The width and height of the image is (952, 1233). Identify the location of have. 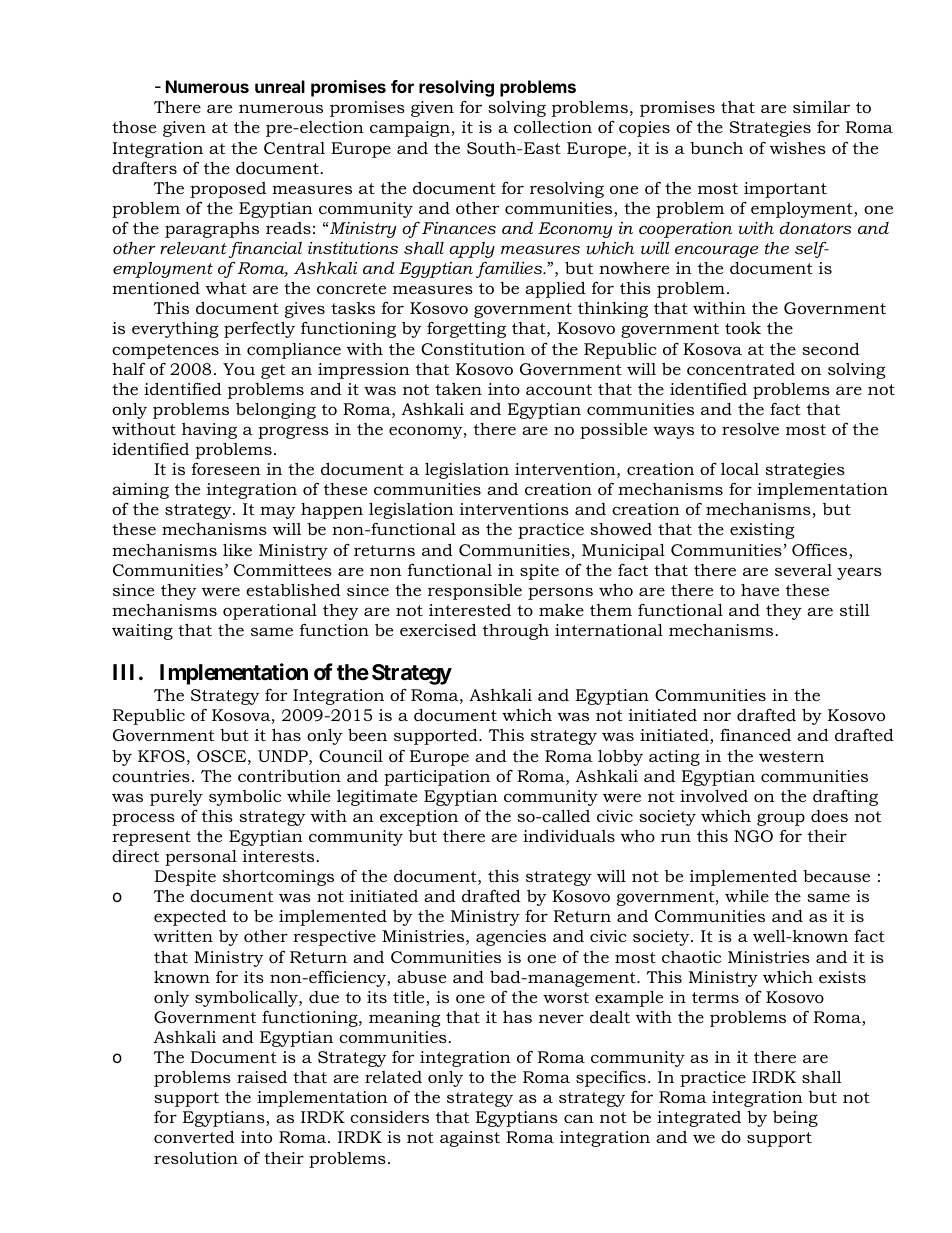
(760, 590).
